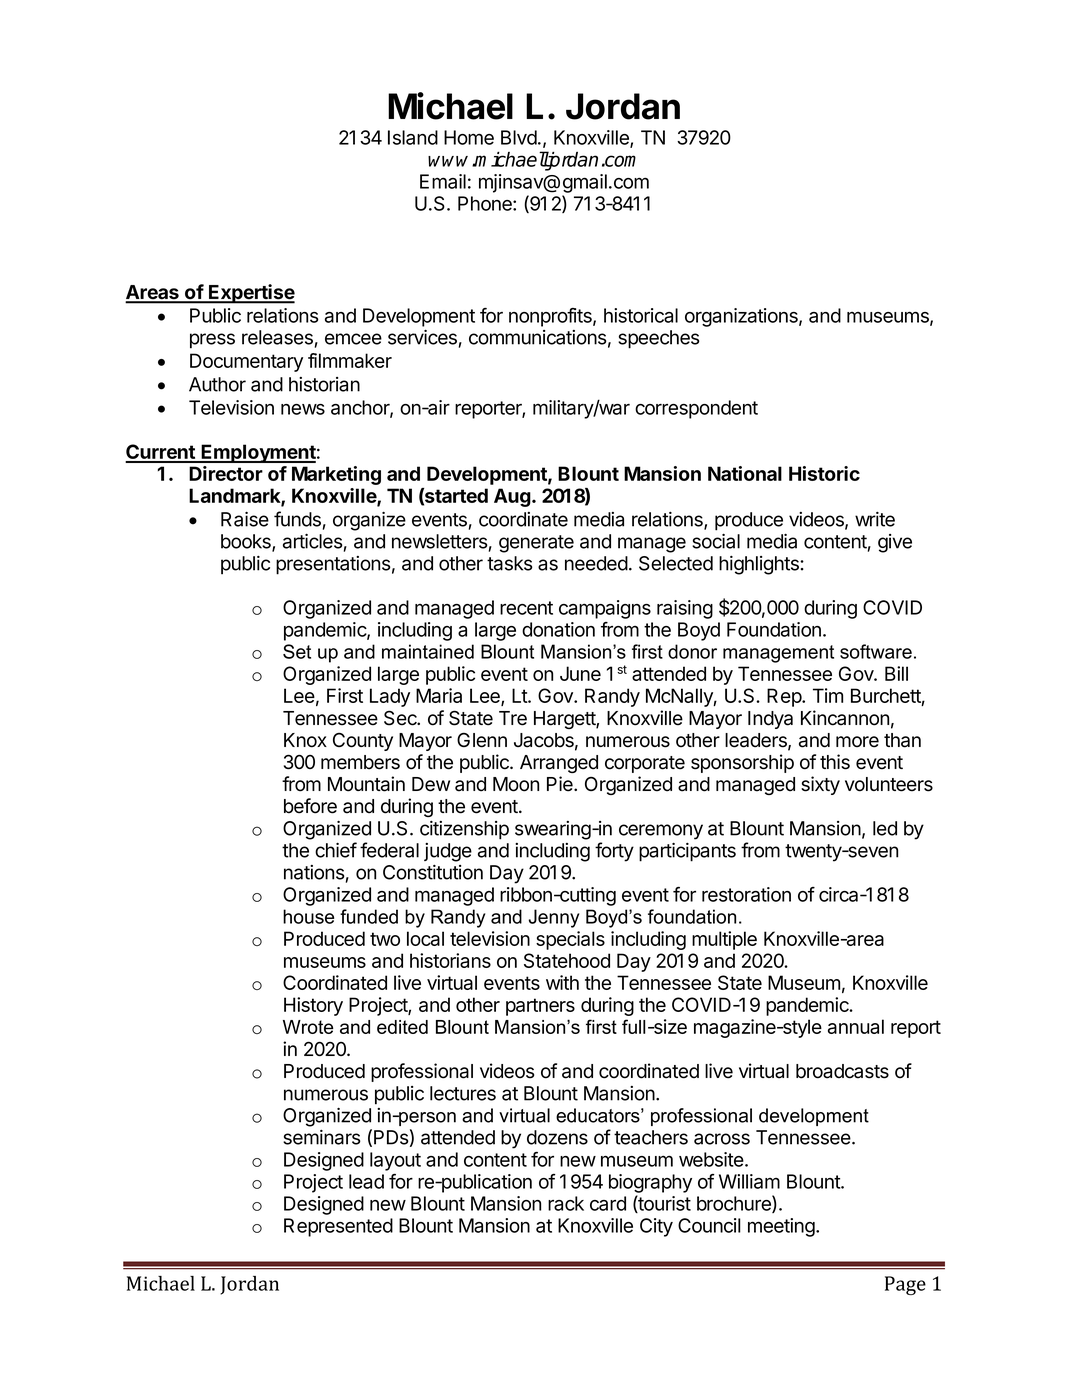 The width and height of the screenshot is (1068, 1382). Describe the element at coordinates (338, 1227) in the screenshot. I see `Represented` at that location.
